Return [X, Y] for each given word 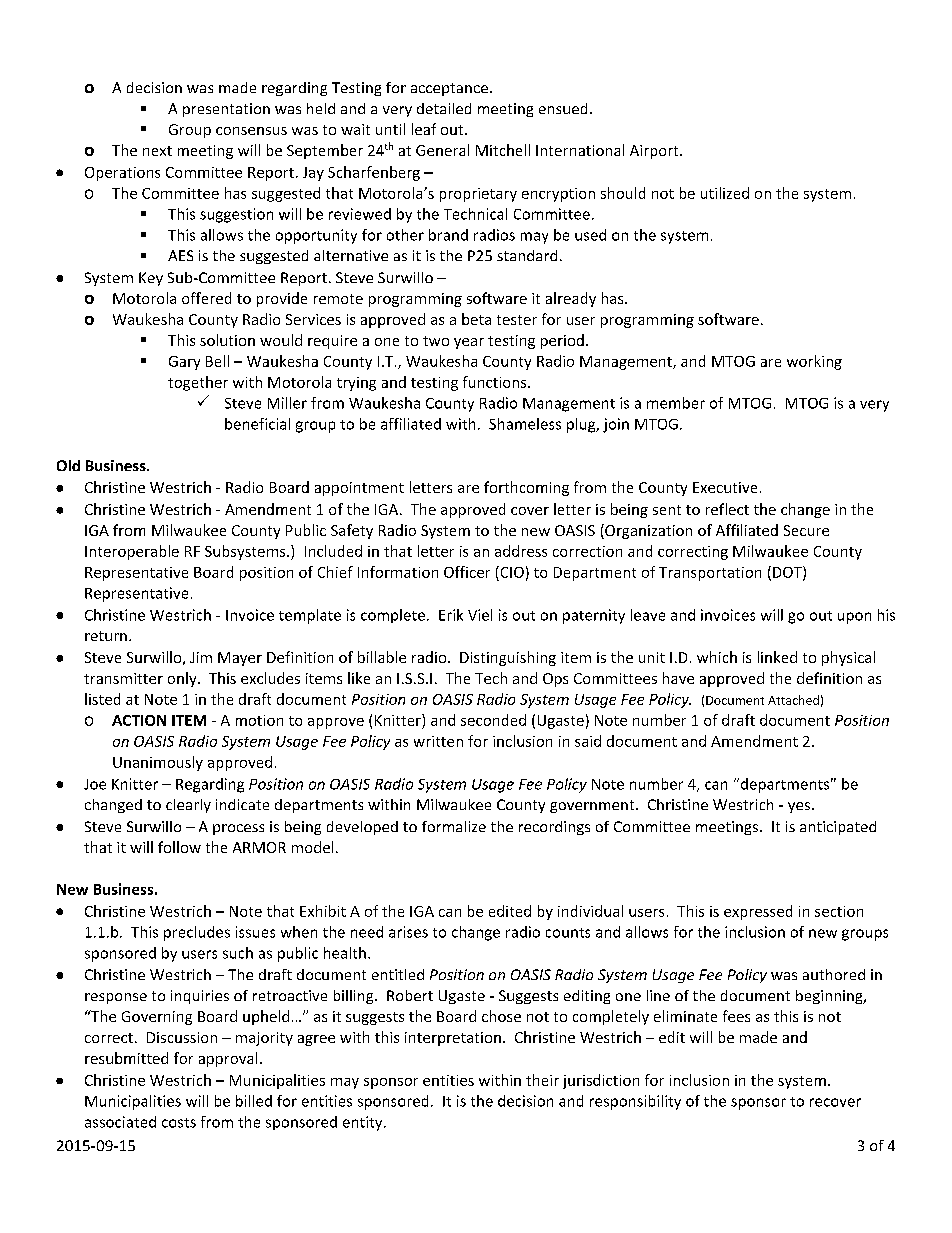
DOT [788, 573]
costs [179, 1123]
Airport [655, 152]
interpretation [453, 1039]
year [469, 343]
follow [179, 847]
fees [736, 1016]
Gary [184, 363]
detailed [444, 108]
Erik [451, 615]
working [814, 362]
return [106, 636]
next [157, 151]
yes [800, 807]
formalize [454, 826]
